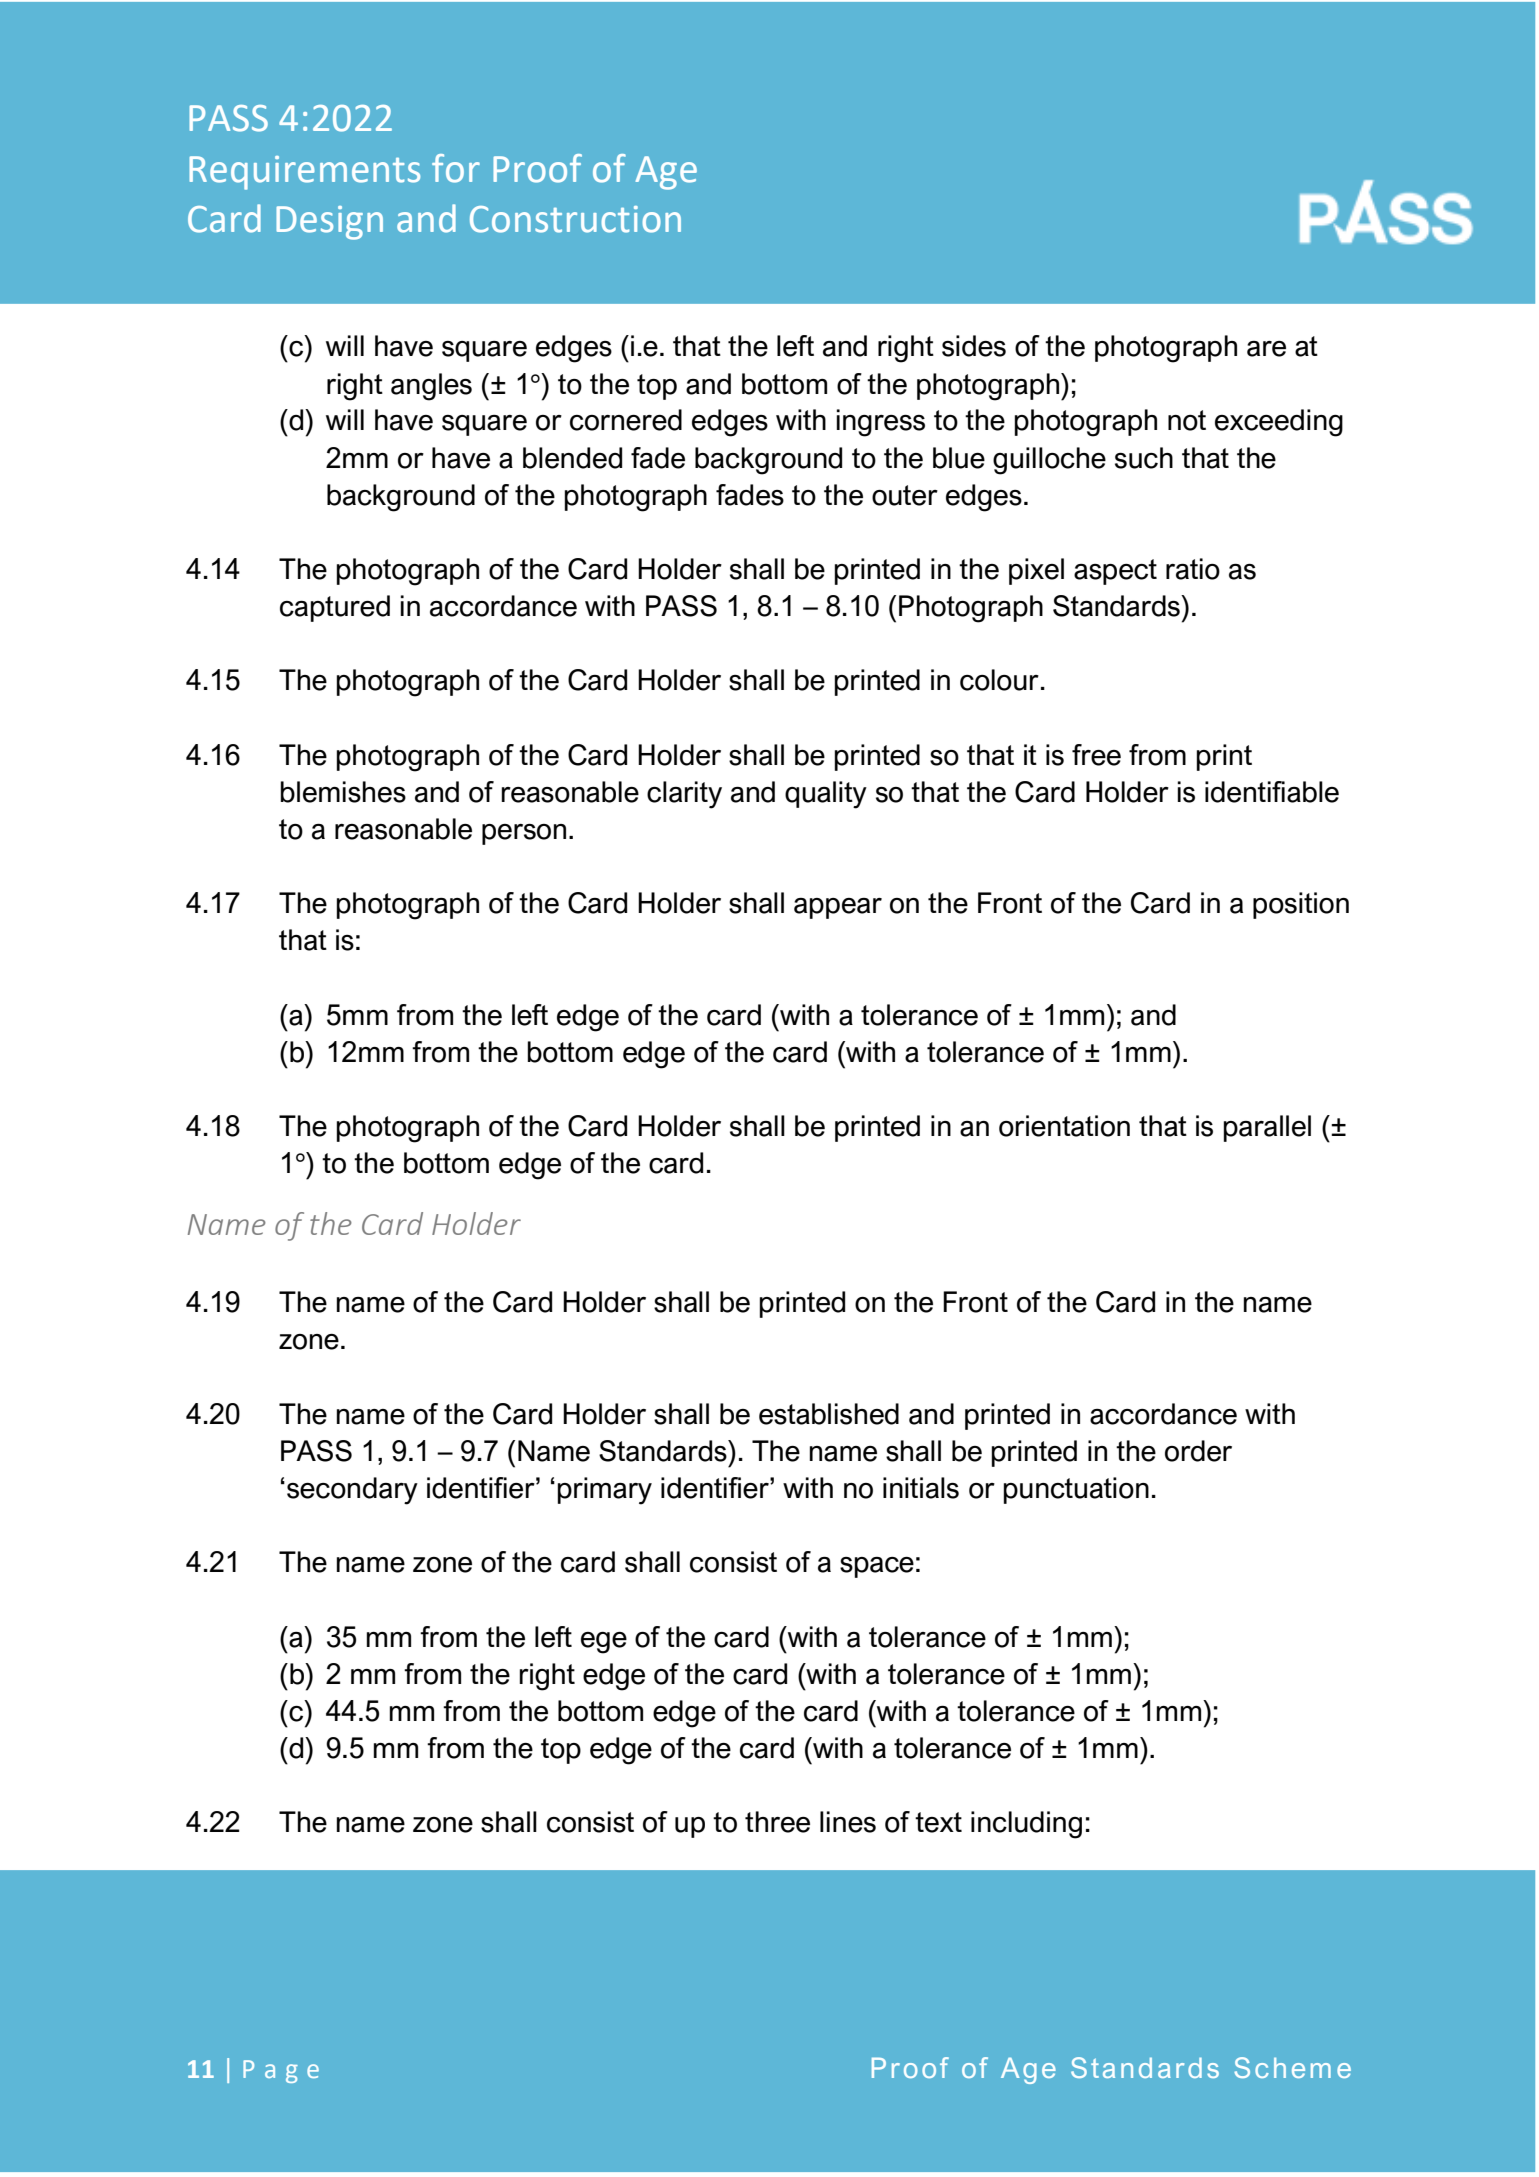 Image resolution: width=1539 pixels, height=2177 pixels. Describe the element at coordinates (575, 219) in the image. I see `Construction` at that location.
